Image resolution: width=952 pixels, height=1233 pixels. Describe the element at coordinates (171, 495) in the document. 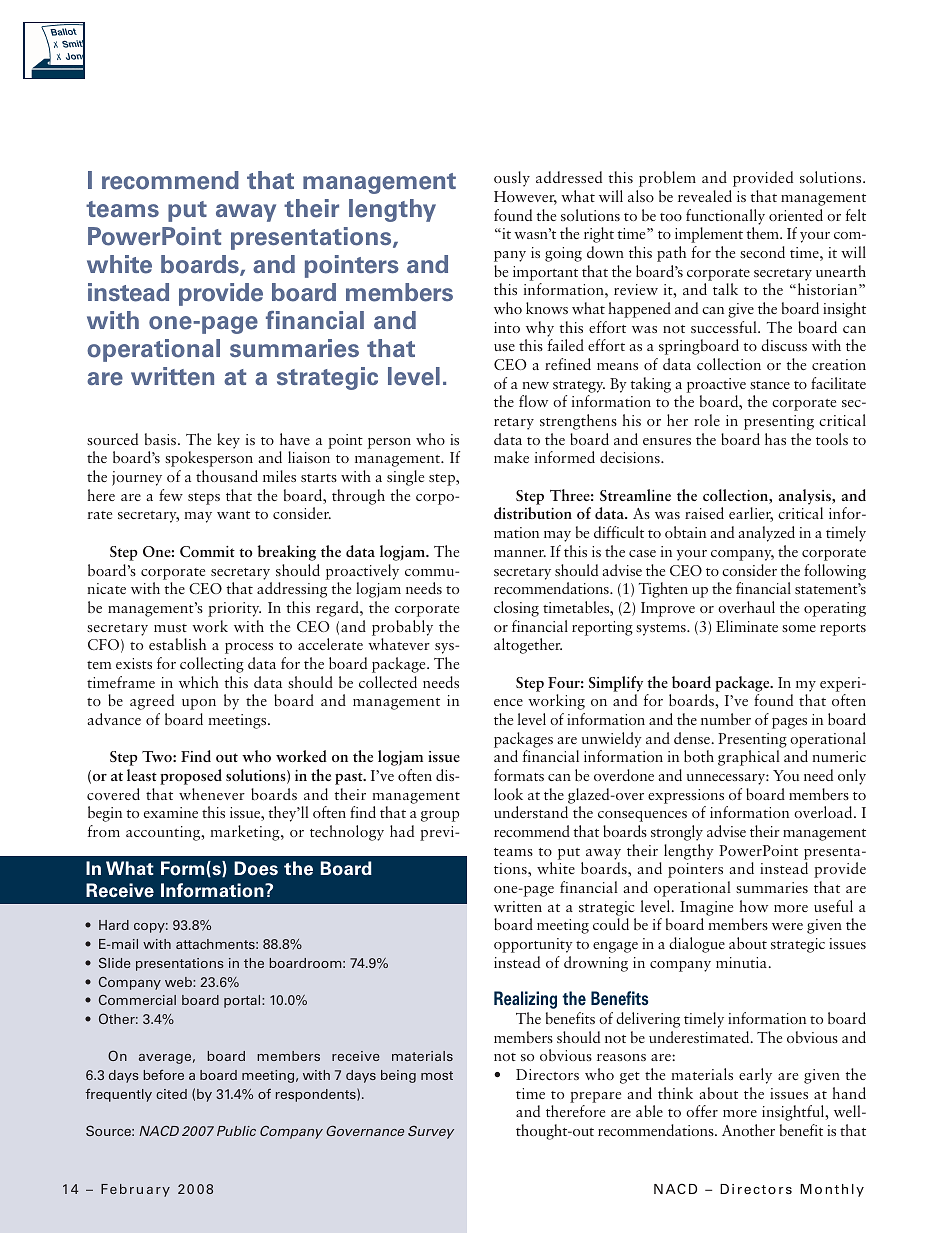

I see `few` at that location.
